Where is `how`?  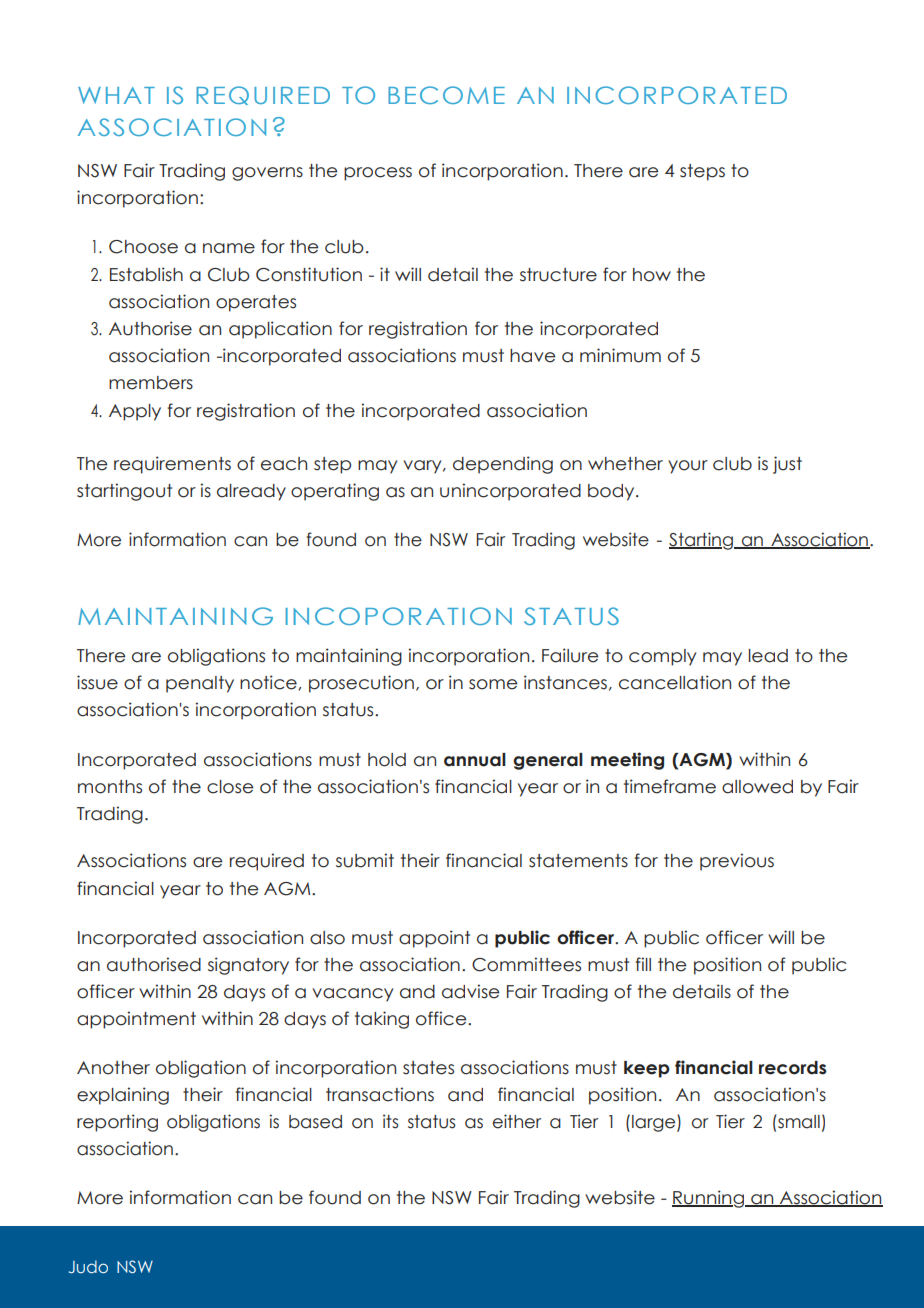 how is located at coordinates (652, 275).
